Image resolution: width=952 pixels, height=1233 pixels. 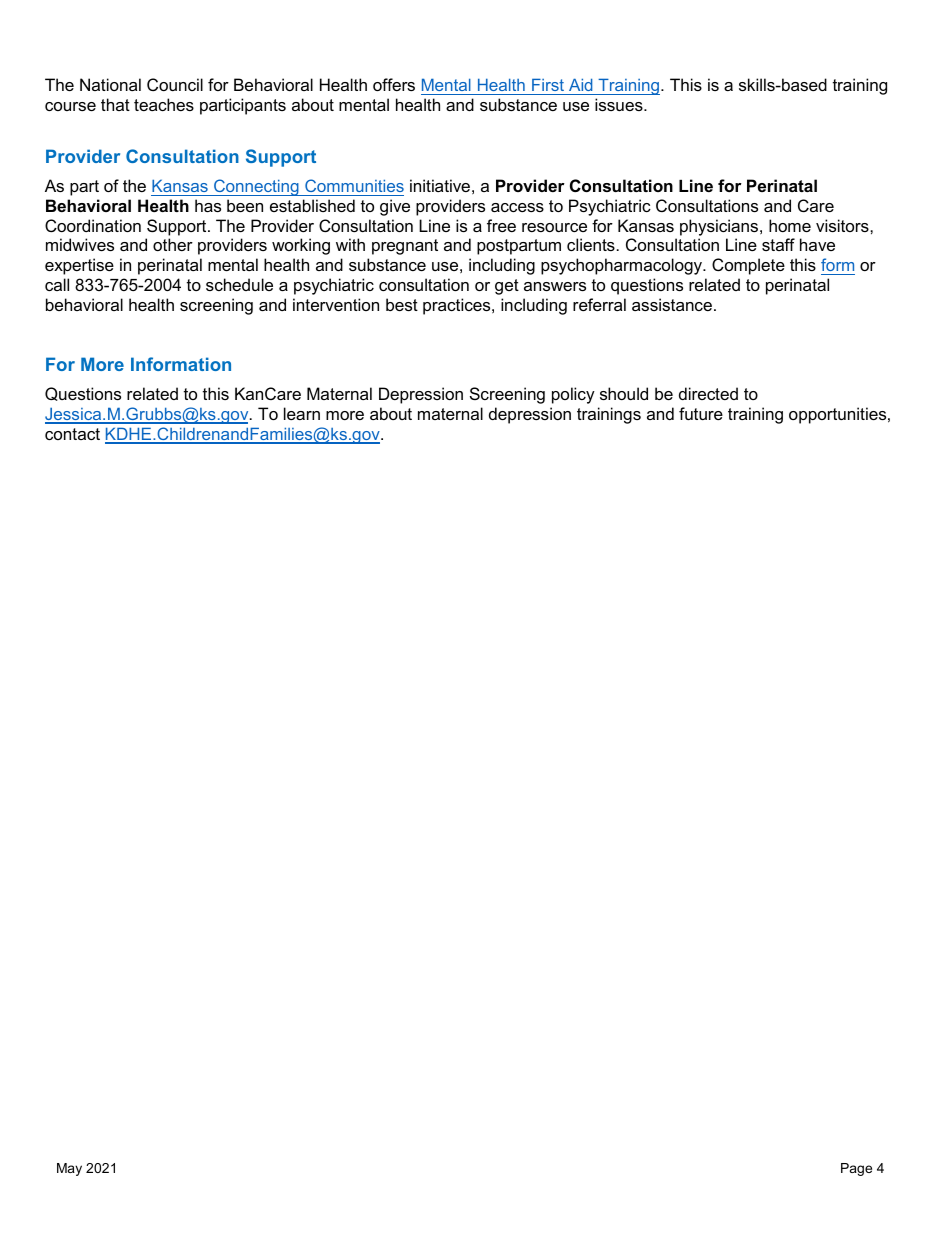 What do you see at coordinates (394, 84) in the page?
I see `offers` at bounding box center [394, 84].
